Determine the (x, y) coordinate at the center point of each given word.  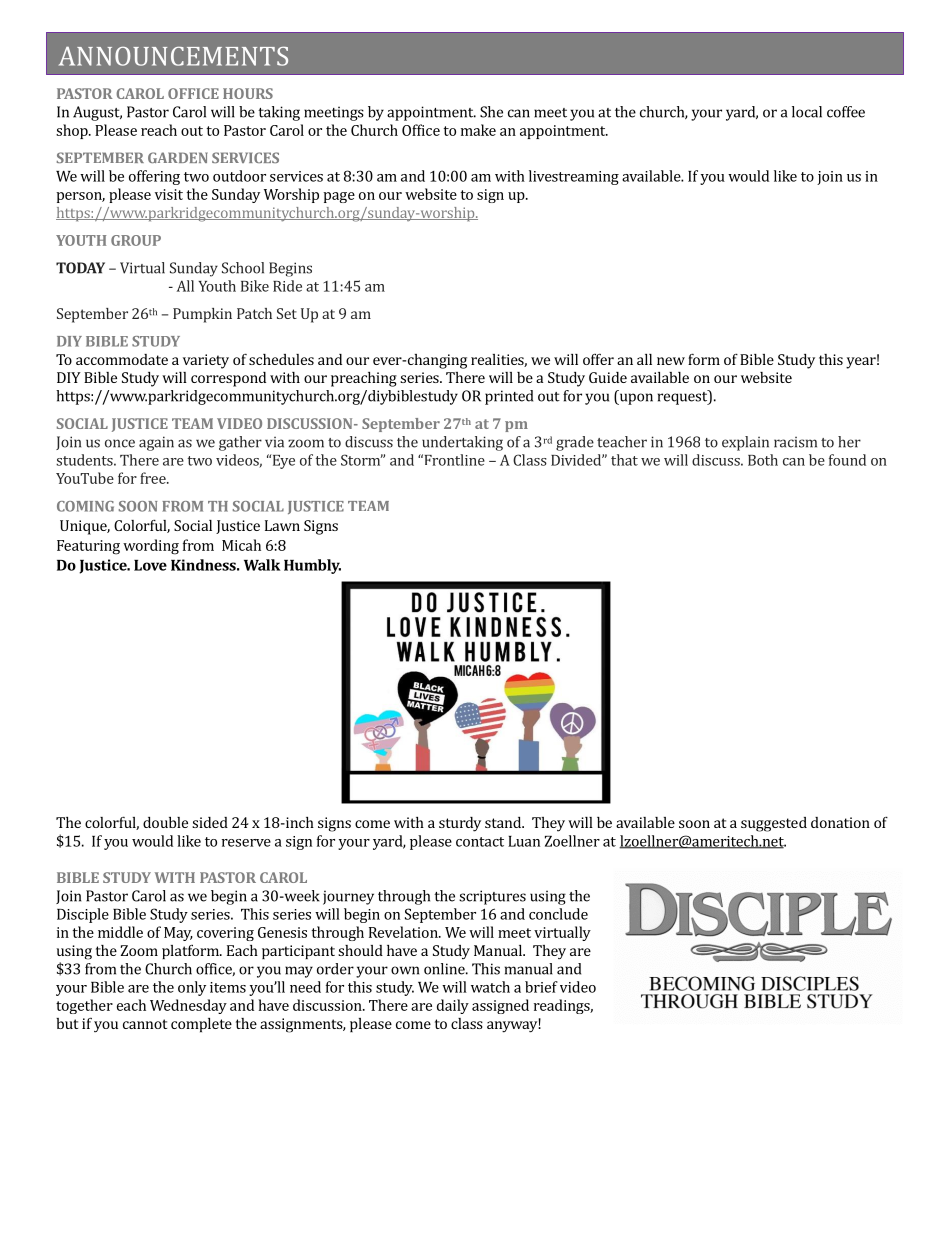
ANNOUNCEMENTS (173, 56)
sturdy (460, 824)
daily (453, 1006)
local (807, 112)
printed (509, 397)
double (165, 822)
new (671, 361)
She (491, 112)
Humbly (312, 566)
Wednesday (188, 1006)
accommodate (122, 359)
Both (763, 460)
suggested (774, 824)
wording (151, 547)
